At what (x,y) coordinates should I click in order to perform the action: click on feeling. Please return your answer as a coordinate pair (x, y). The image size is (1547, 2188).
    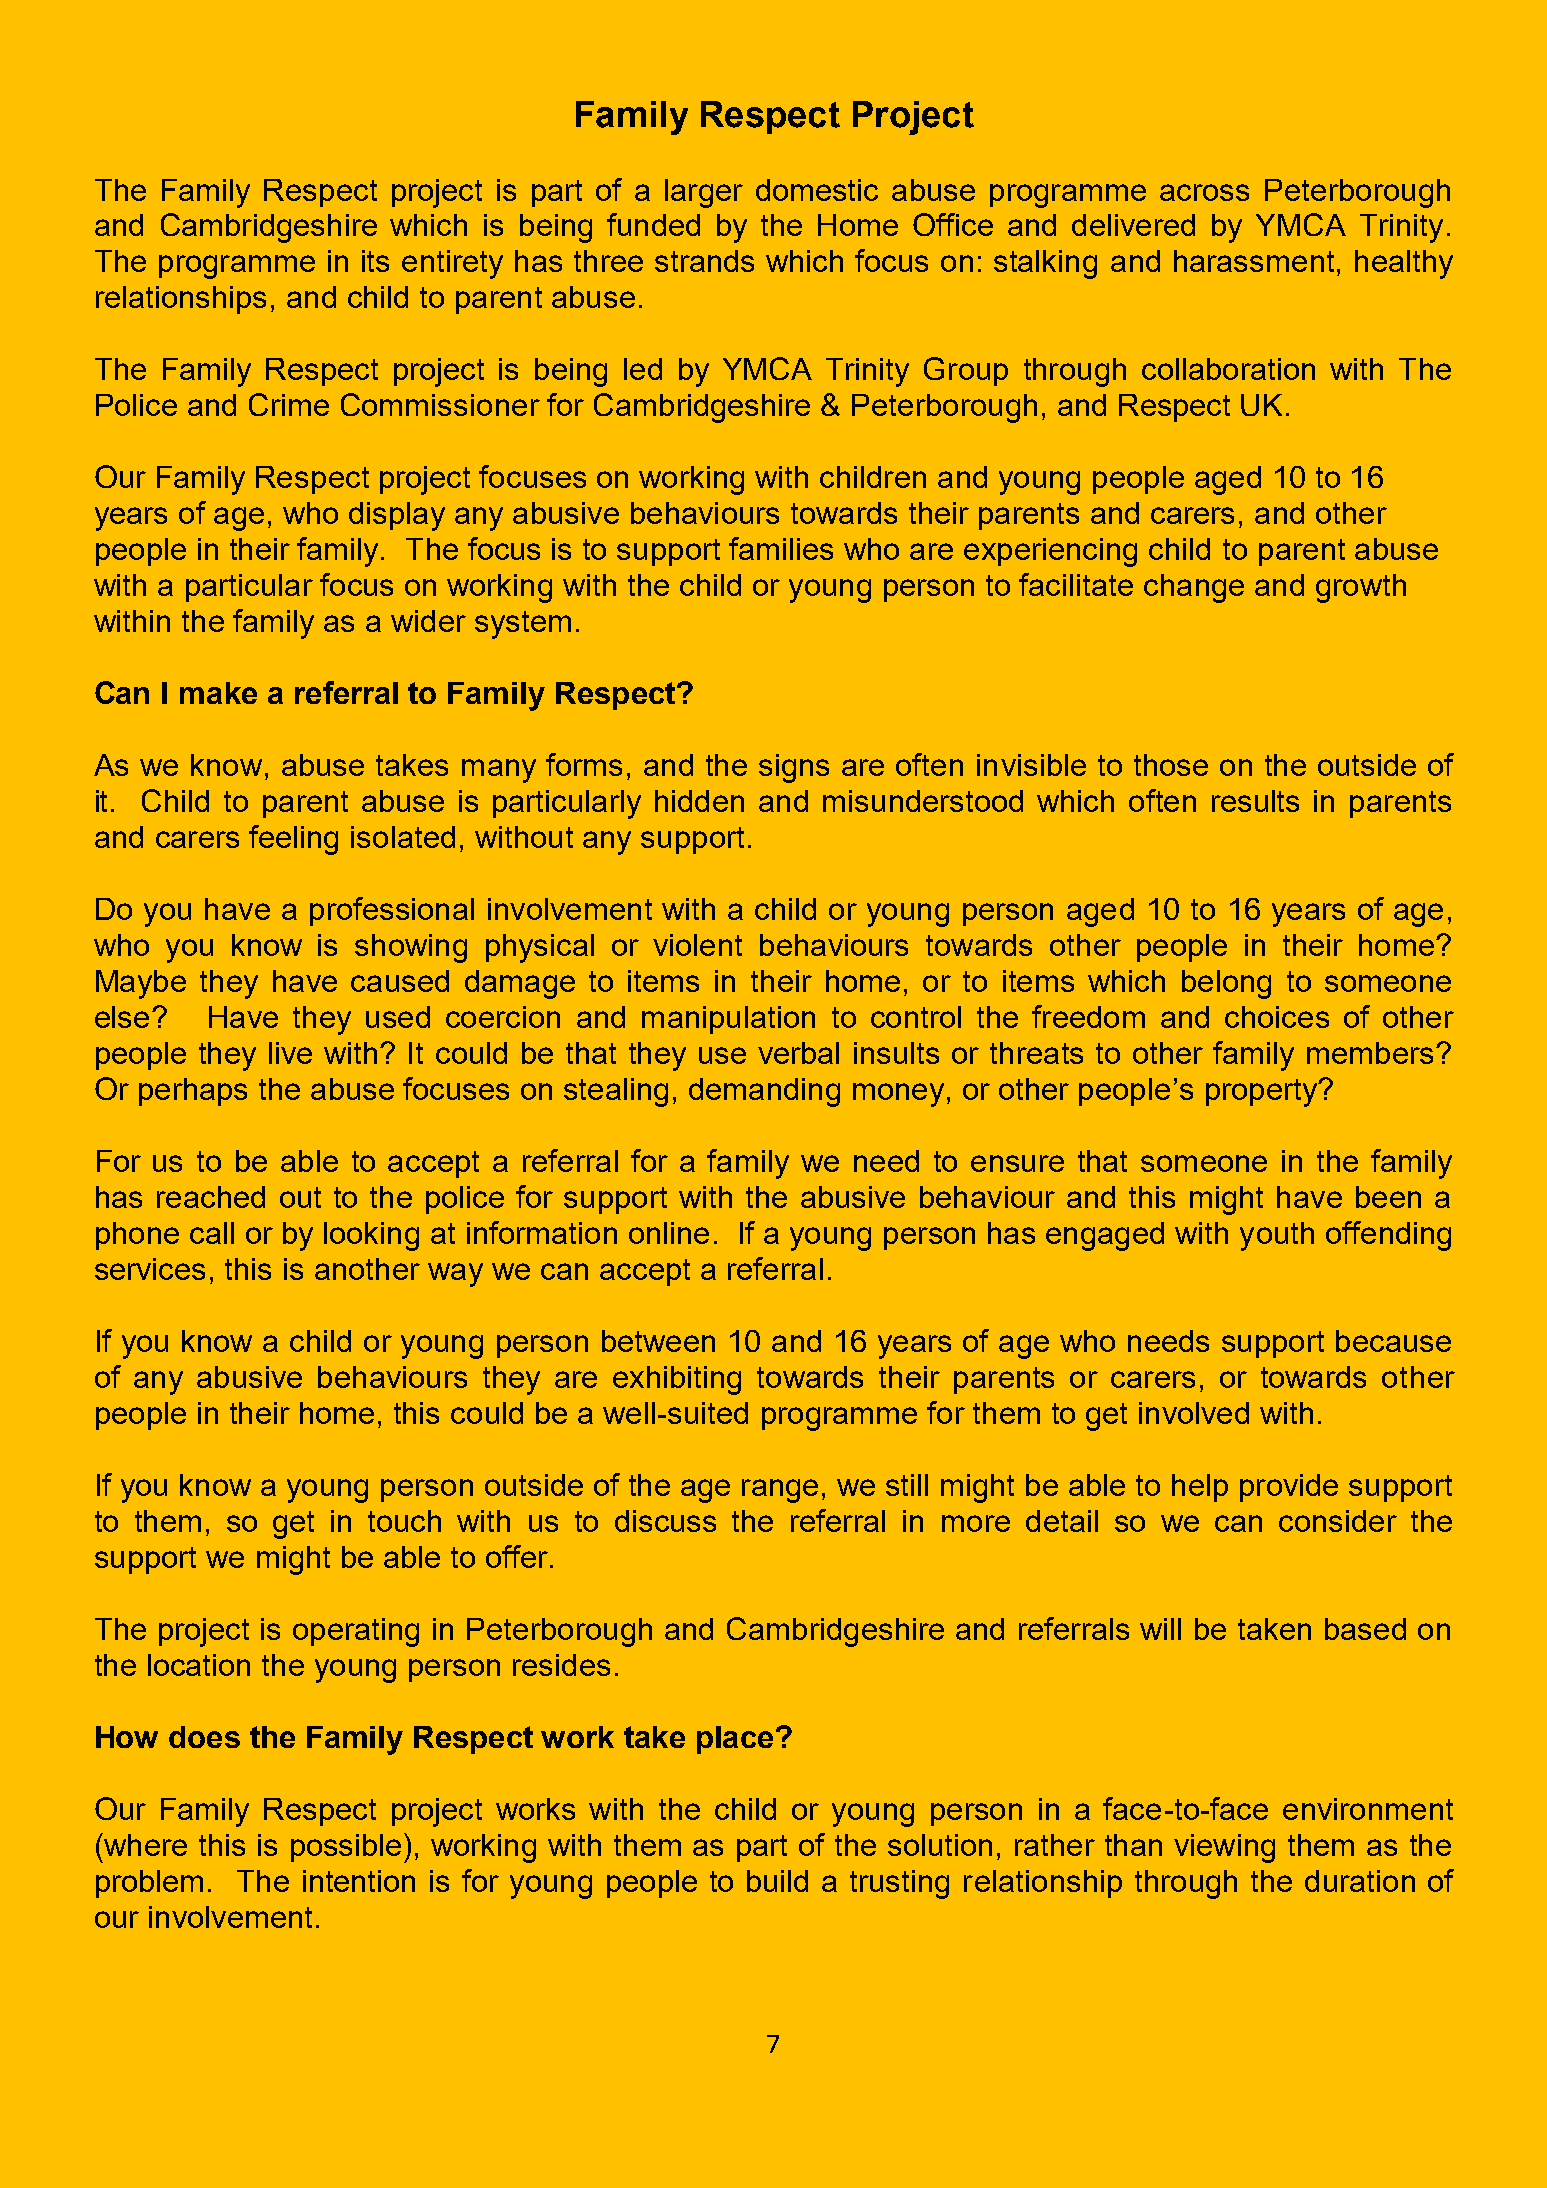
    Looking at the image, I should click on (293, 840).
